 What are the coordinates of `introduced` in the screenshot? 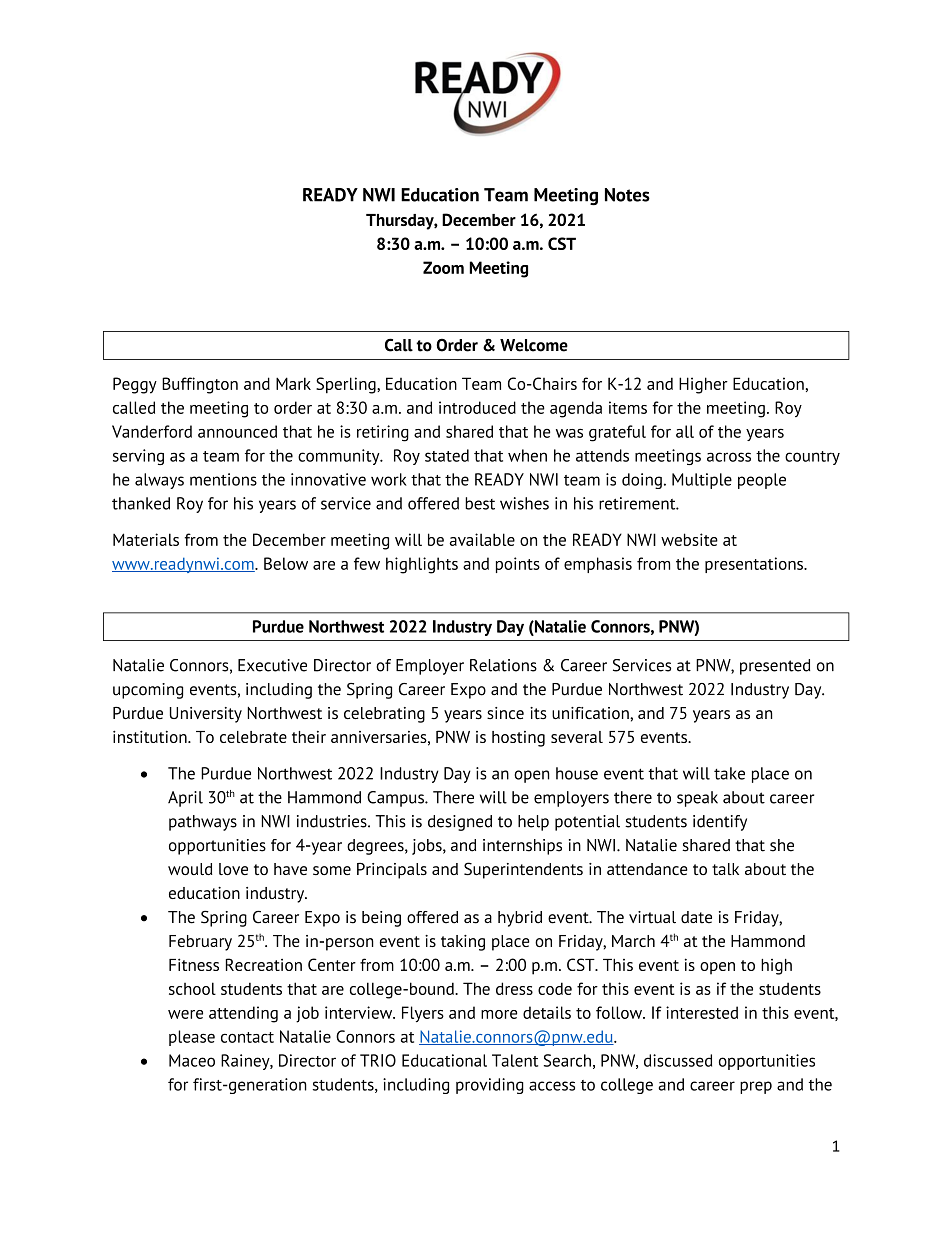 It's located at (477, 407).
